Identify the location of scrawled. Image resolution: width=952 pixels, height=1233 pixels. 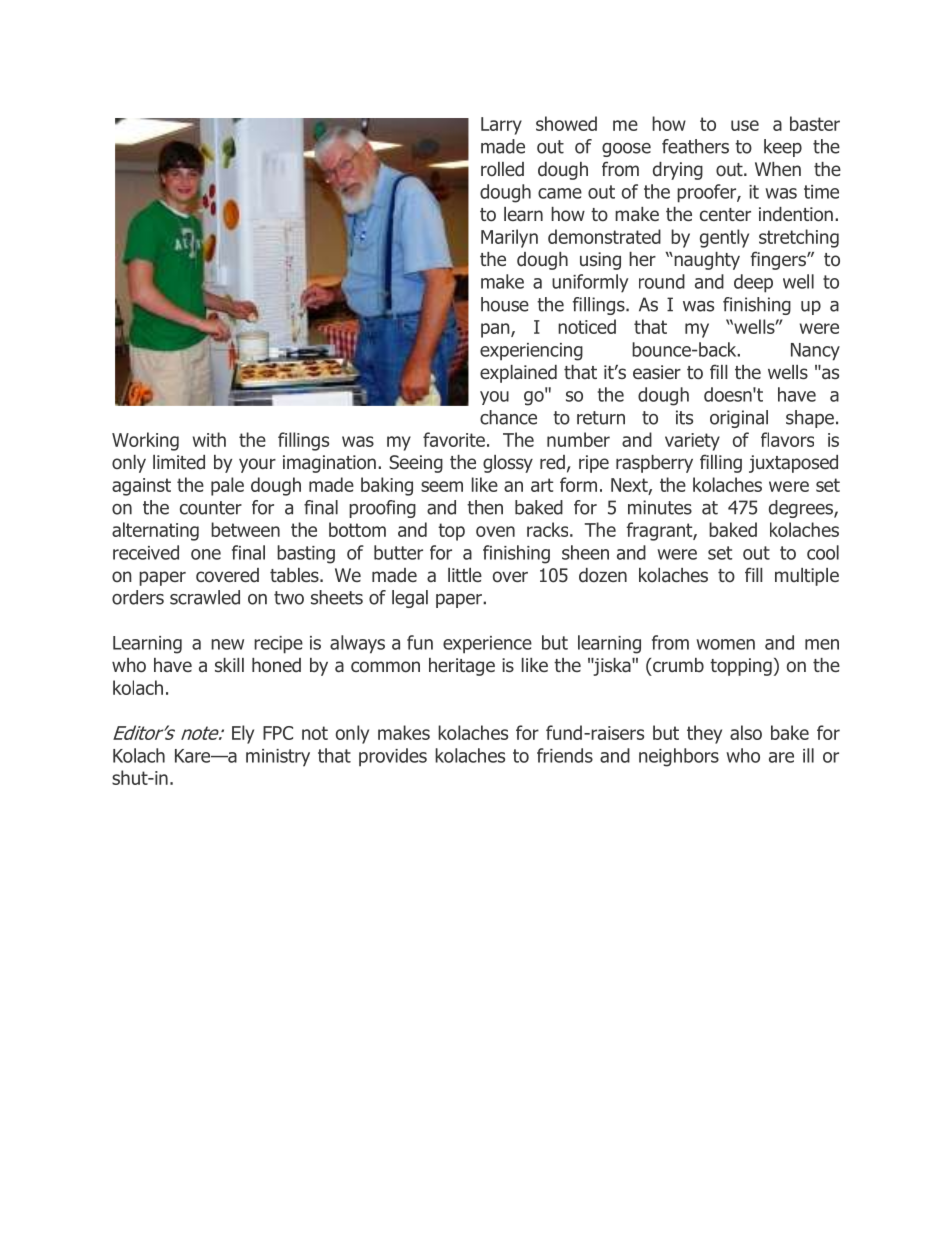
(205, 597).
